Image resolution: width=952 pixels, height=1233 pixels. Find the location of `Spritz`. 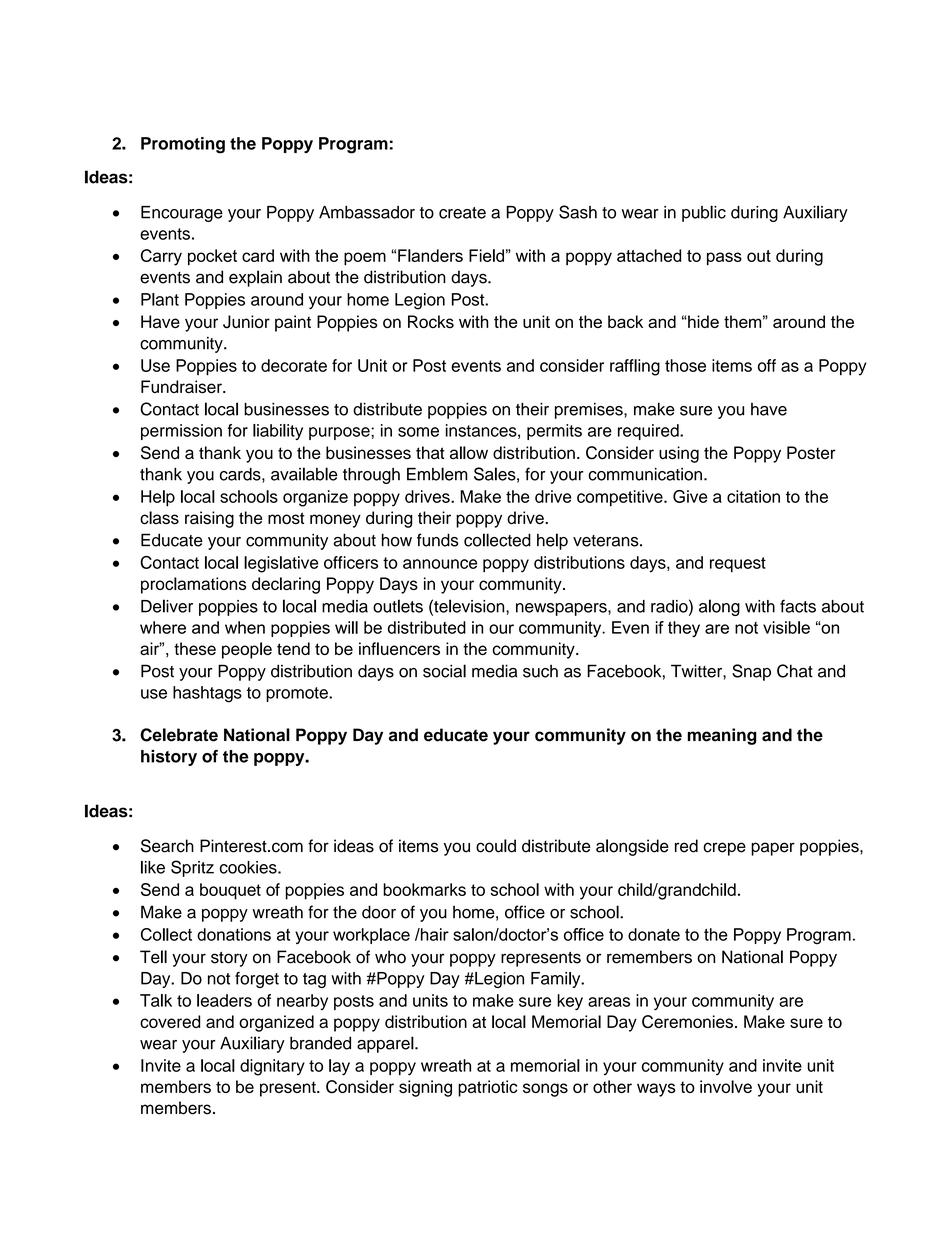

Spritz is located at coordinates (192, 868).
